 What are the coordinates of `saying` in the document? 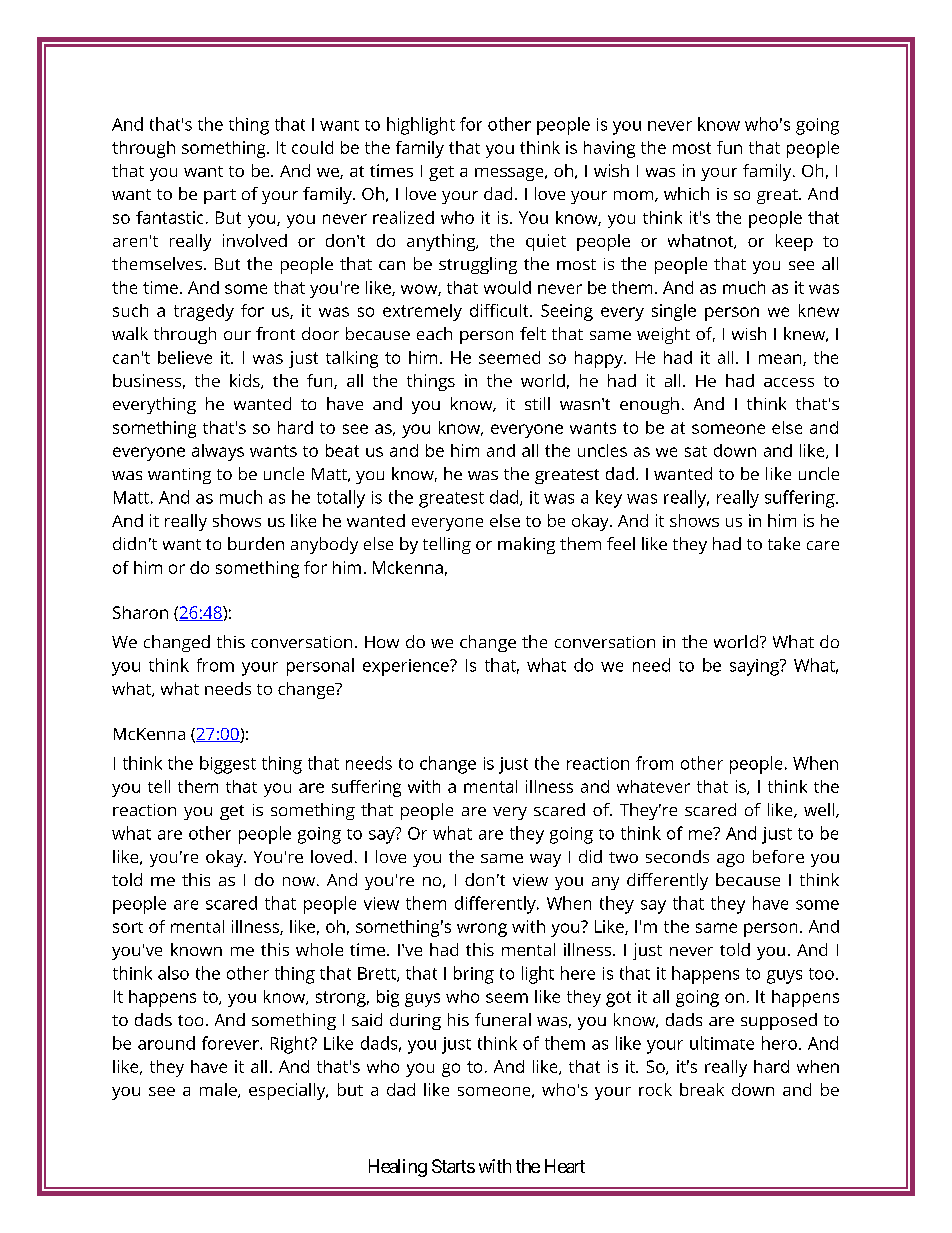 It's located at (755, 667).
